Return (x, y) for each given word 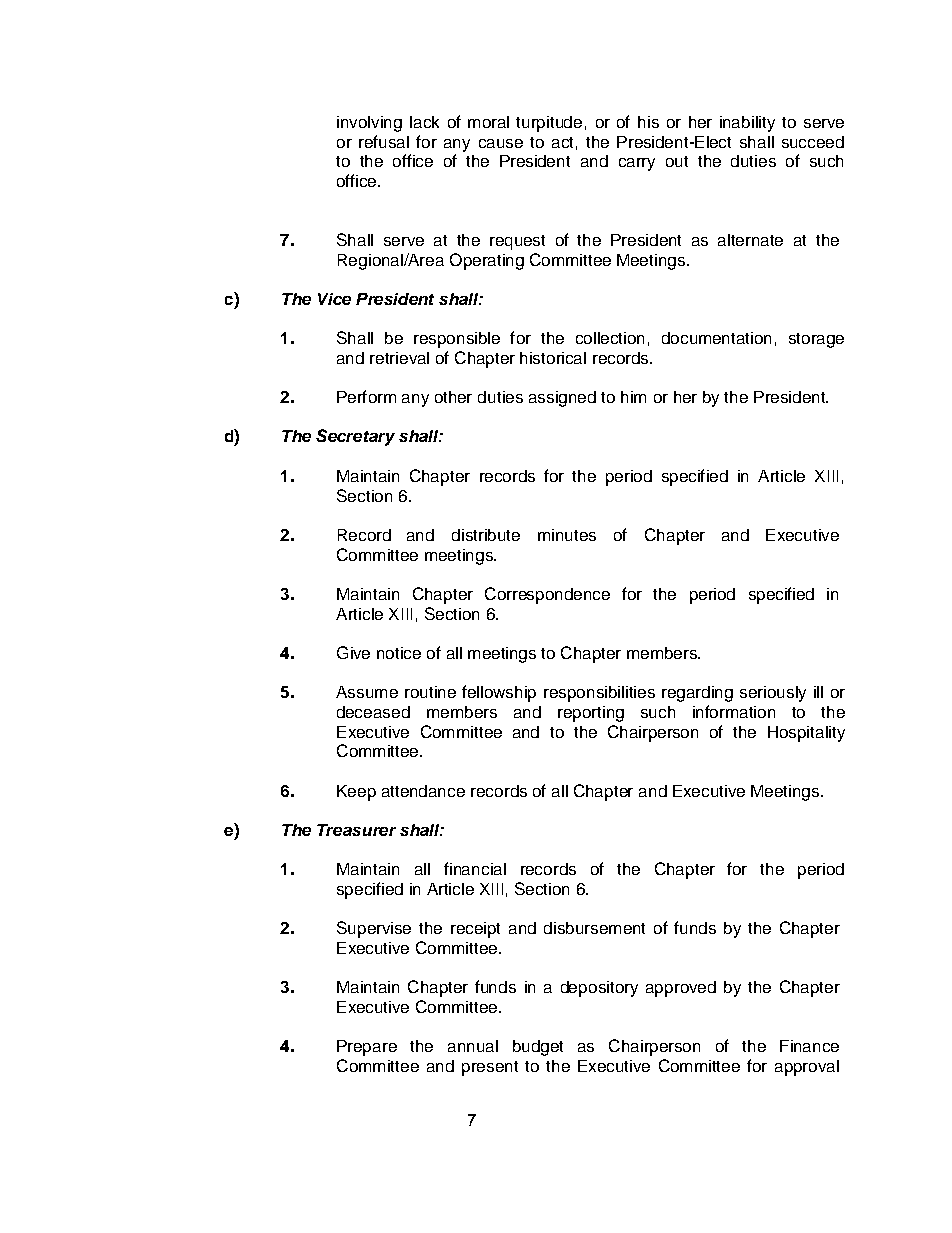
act (562, 142)
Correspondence (547, 595)
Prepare (367, 1048)
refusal (384, 141)
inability (747, 124)
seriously (773, 694)
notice (399, 653)
